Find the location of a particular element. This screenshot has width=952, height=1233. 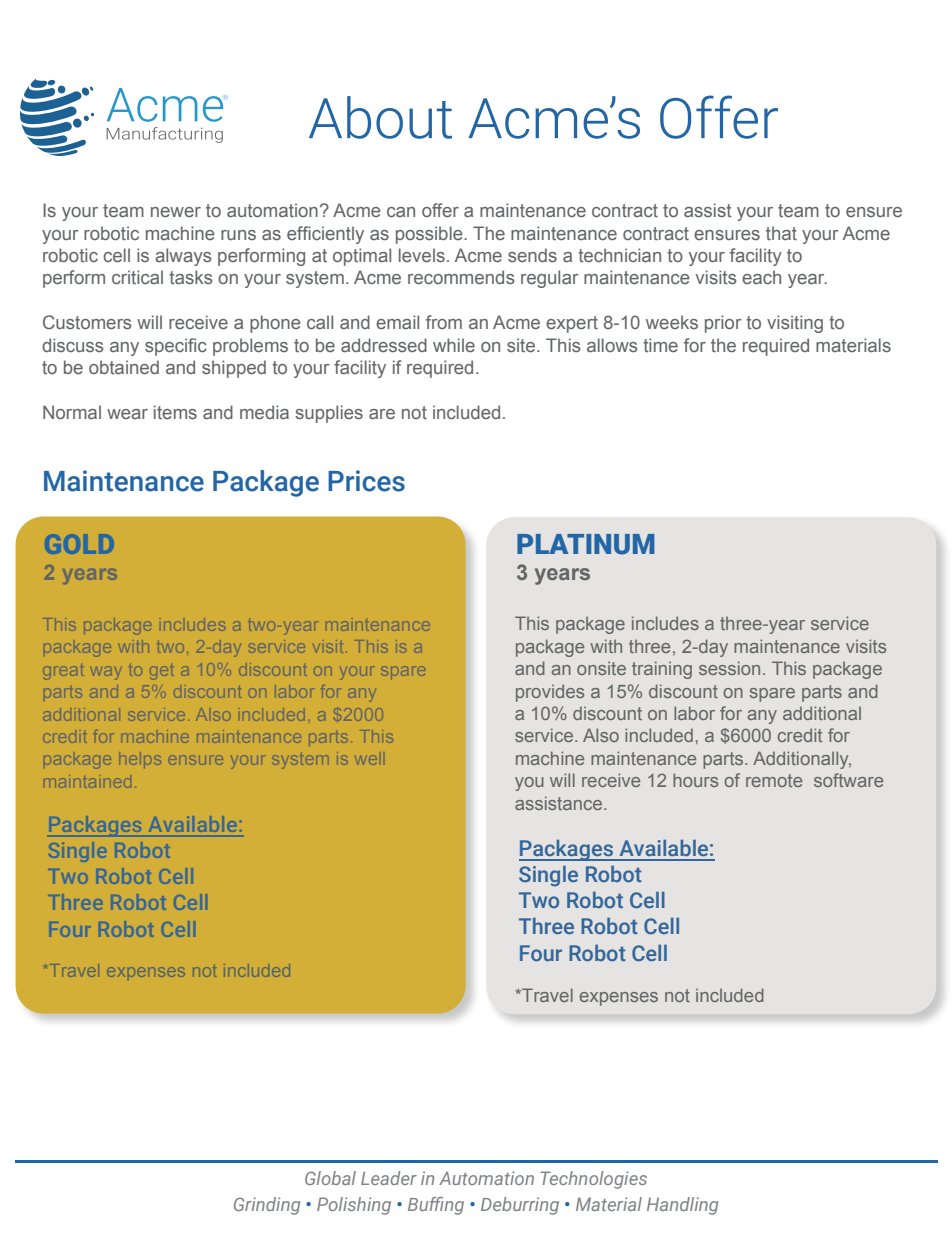

hours is located at coordinates (695, 780).
